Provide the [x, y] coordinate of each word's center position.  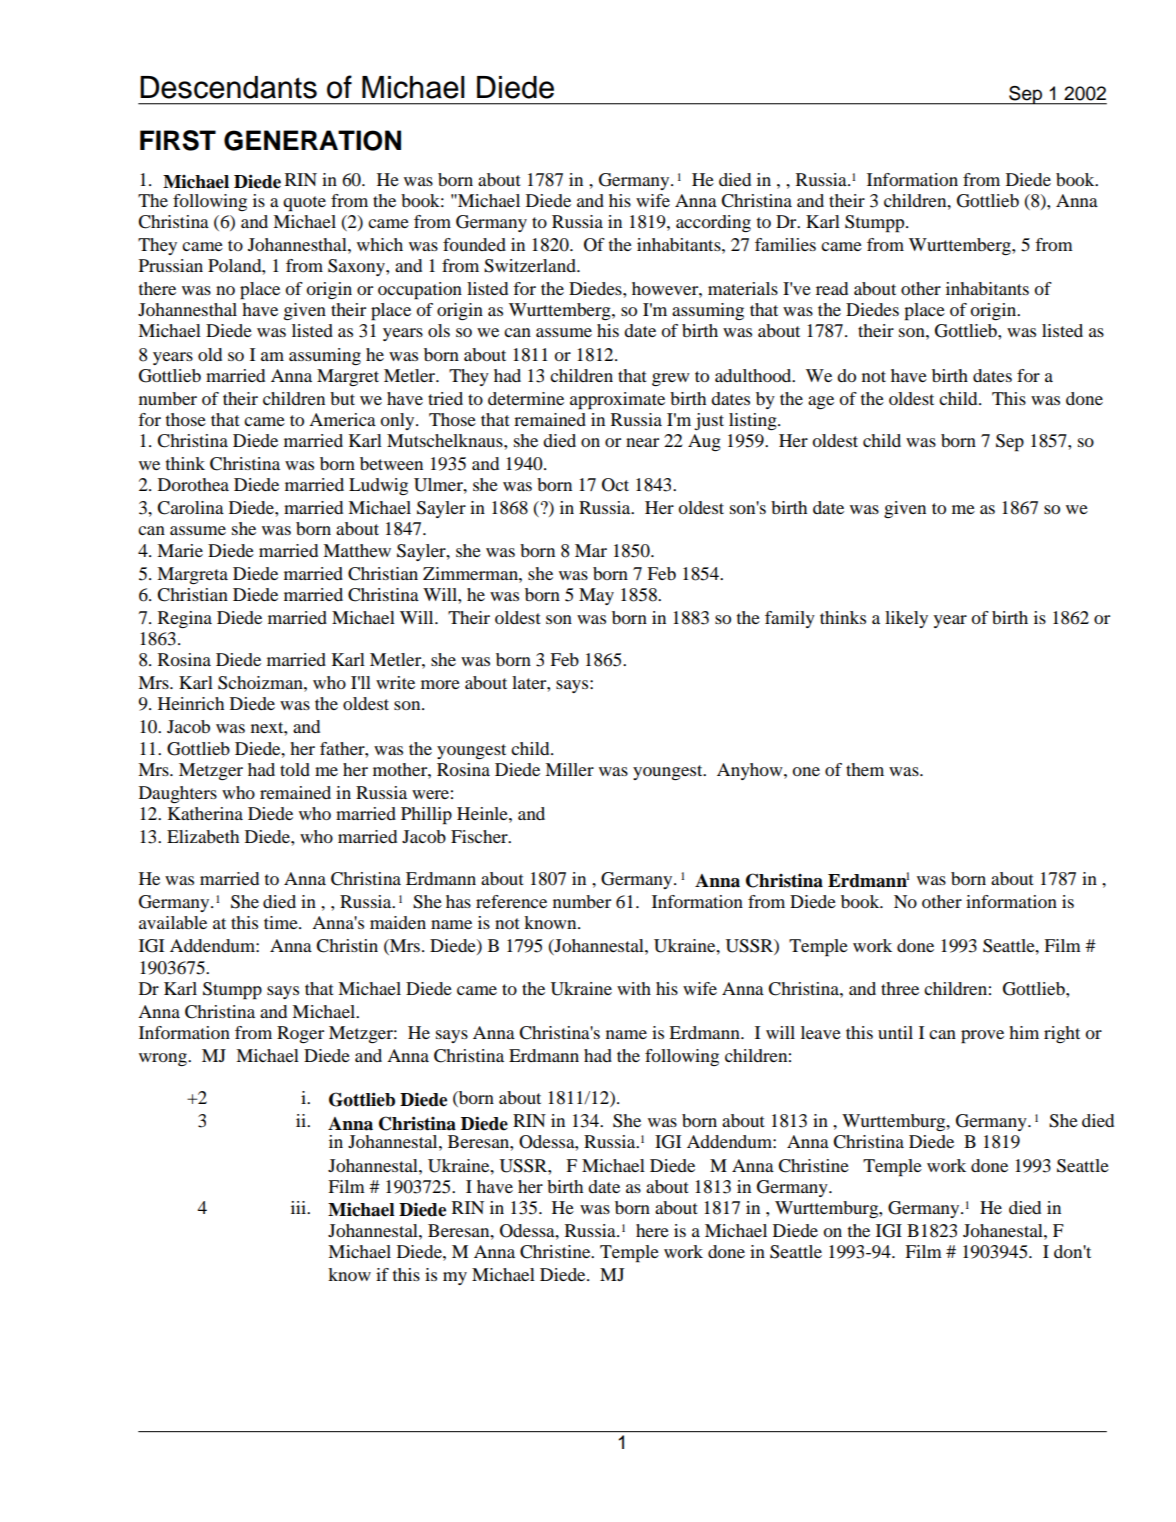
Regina [185, 619]
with [634, 988]
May [596, 596]
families [785, 244]
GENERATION [312, 140]
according [713, 223]
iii [299, 1207]
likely [906, 619]
